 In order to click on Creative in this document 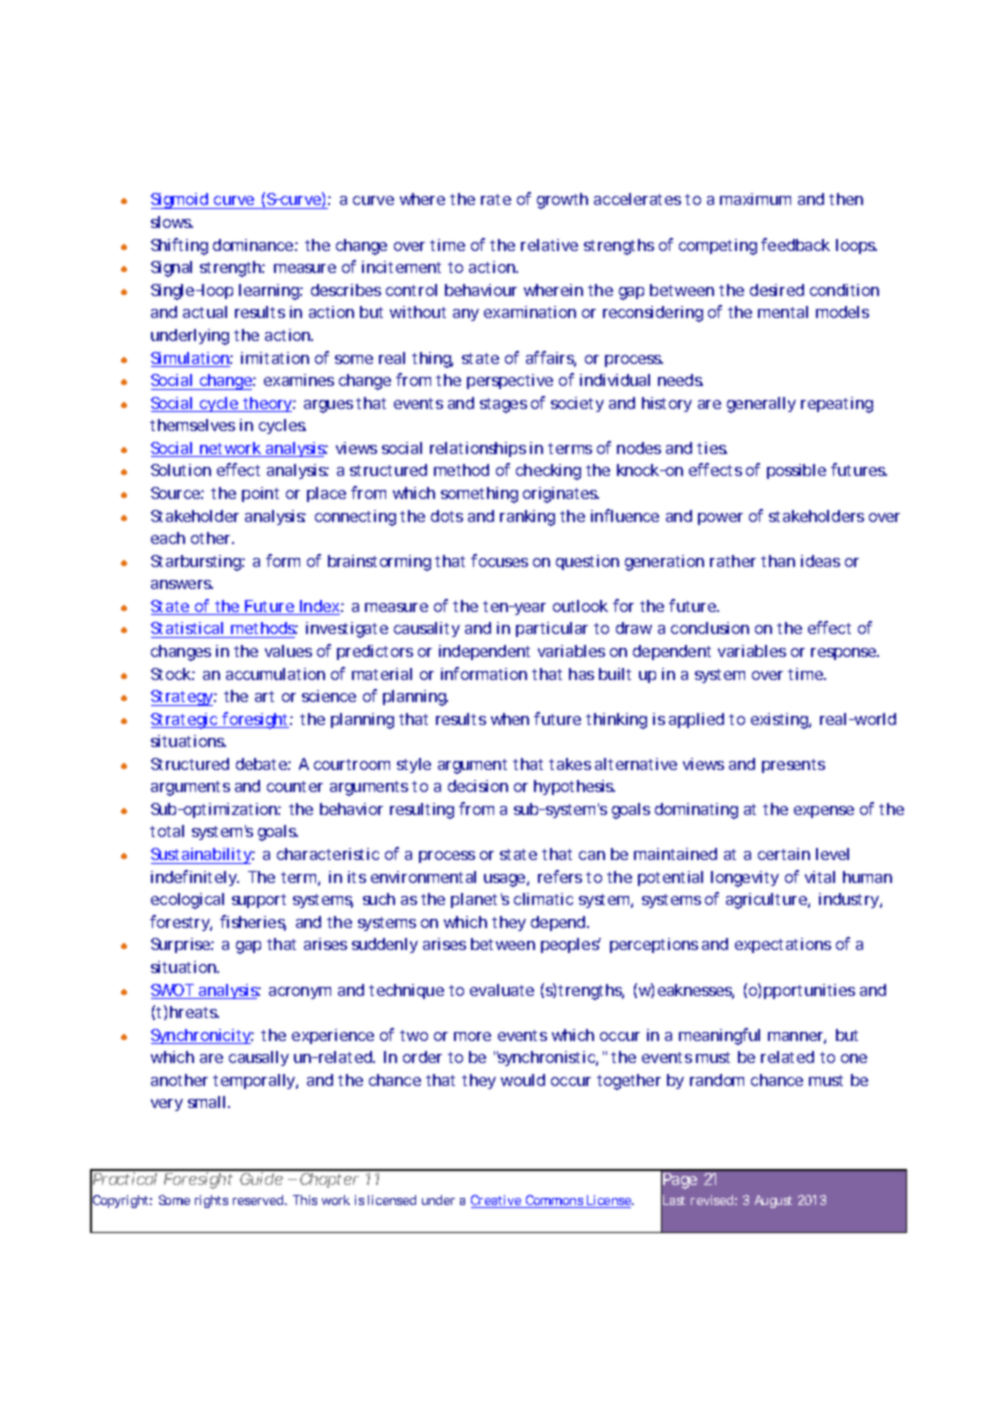, I will do `click(497, 1201)`.
